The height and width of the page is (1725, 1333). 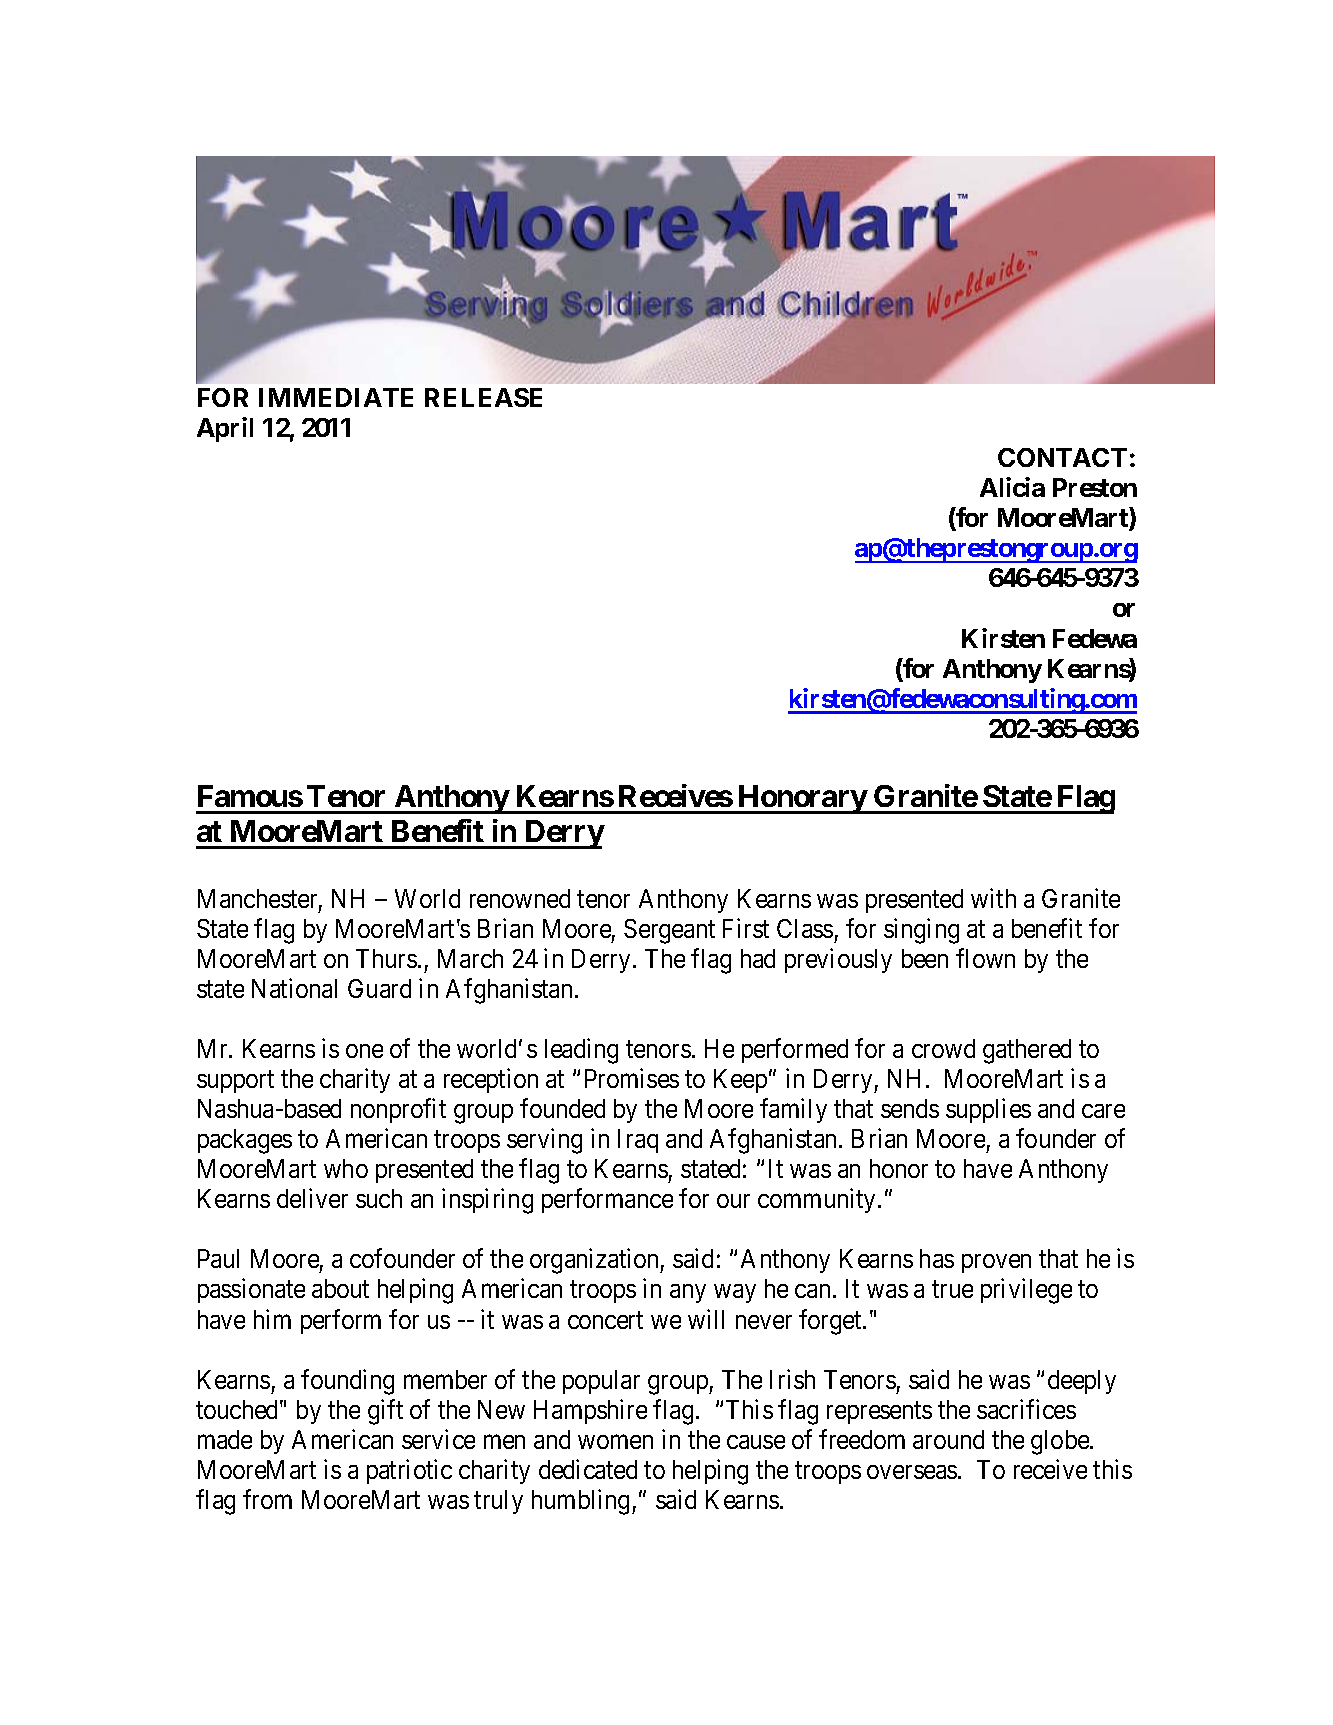 What do you see at coordinates (520, 898) in the page?
I see `renowned` at bounding box center [520, 898].
